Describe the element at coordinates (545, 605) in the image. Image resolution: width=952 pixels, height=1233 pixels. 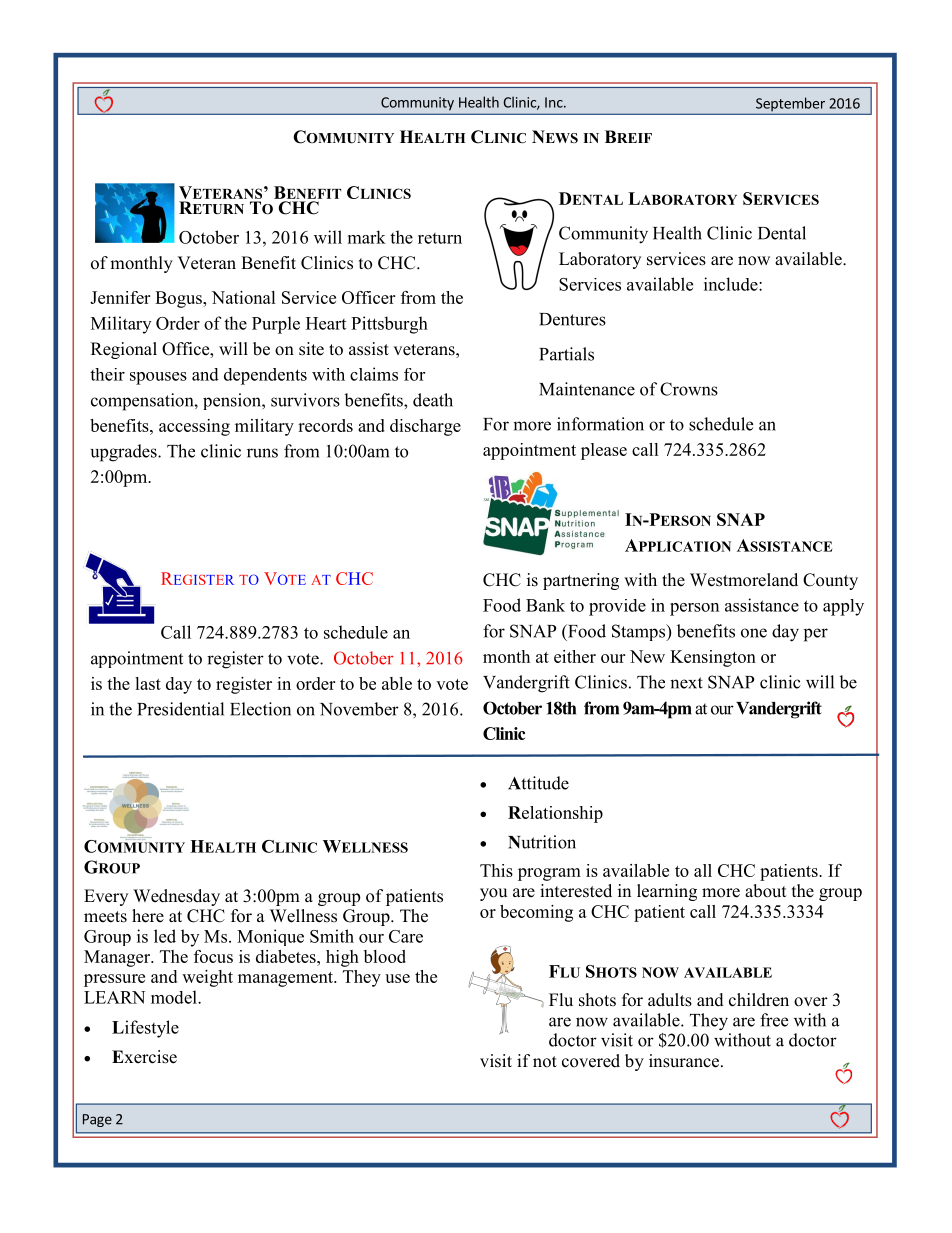
I see `Bank` at that location.
